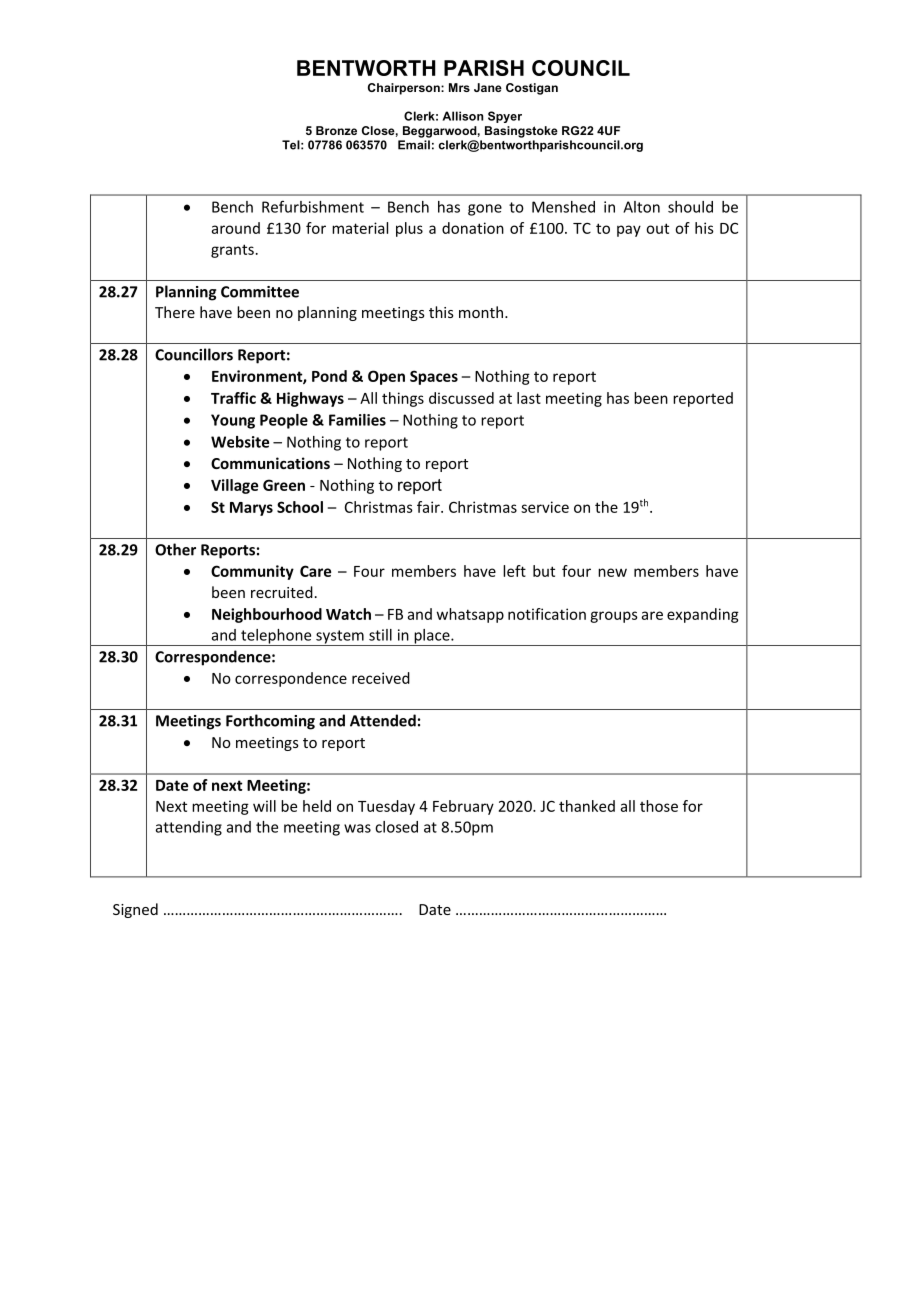 This screenshot has height=1308, width=924. Describe the element at coordinates (462, 116) in the screenshot. I see `Allison` at that location.
